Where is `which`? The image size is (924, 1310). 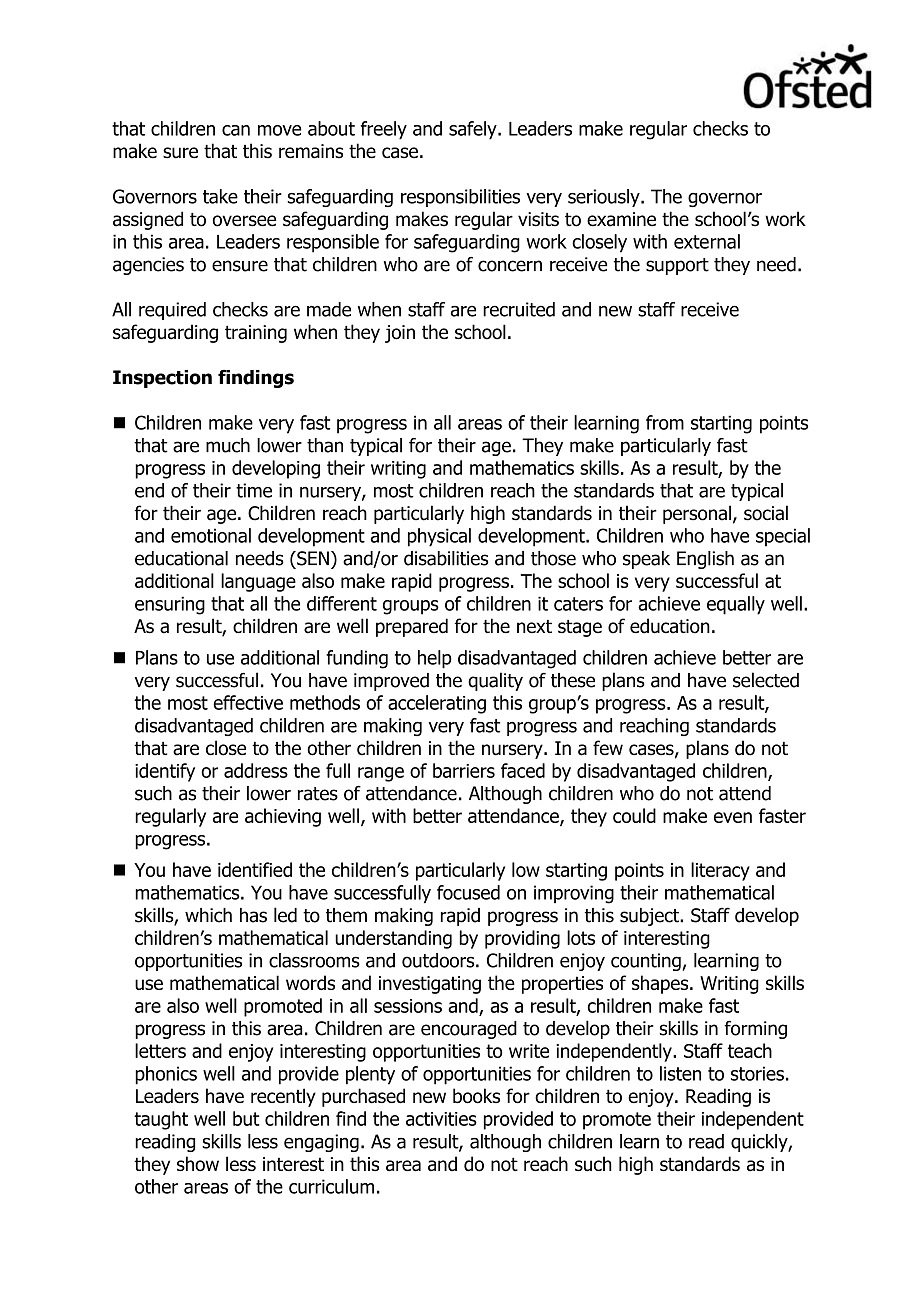
which is located at coordinates (208, 915).
